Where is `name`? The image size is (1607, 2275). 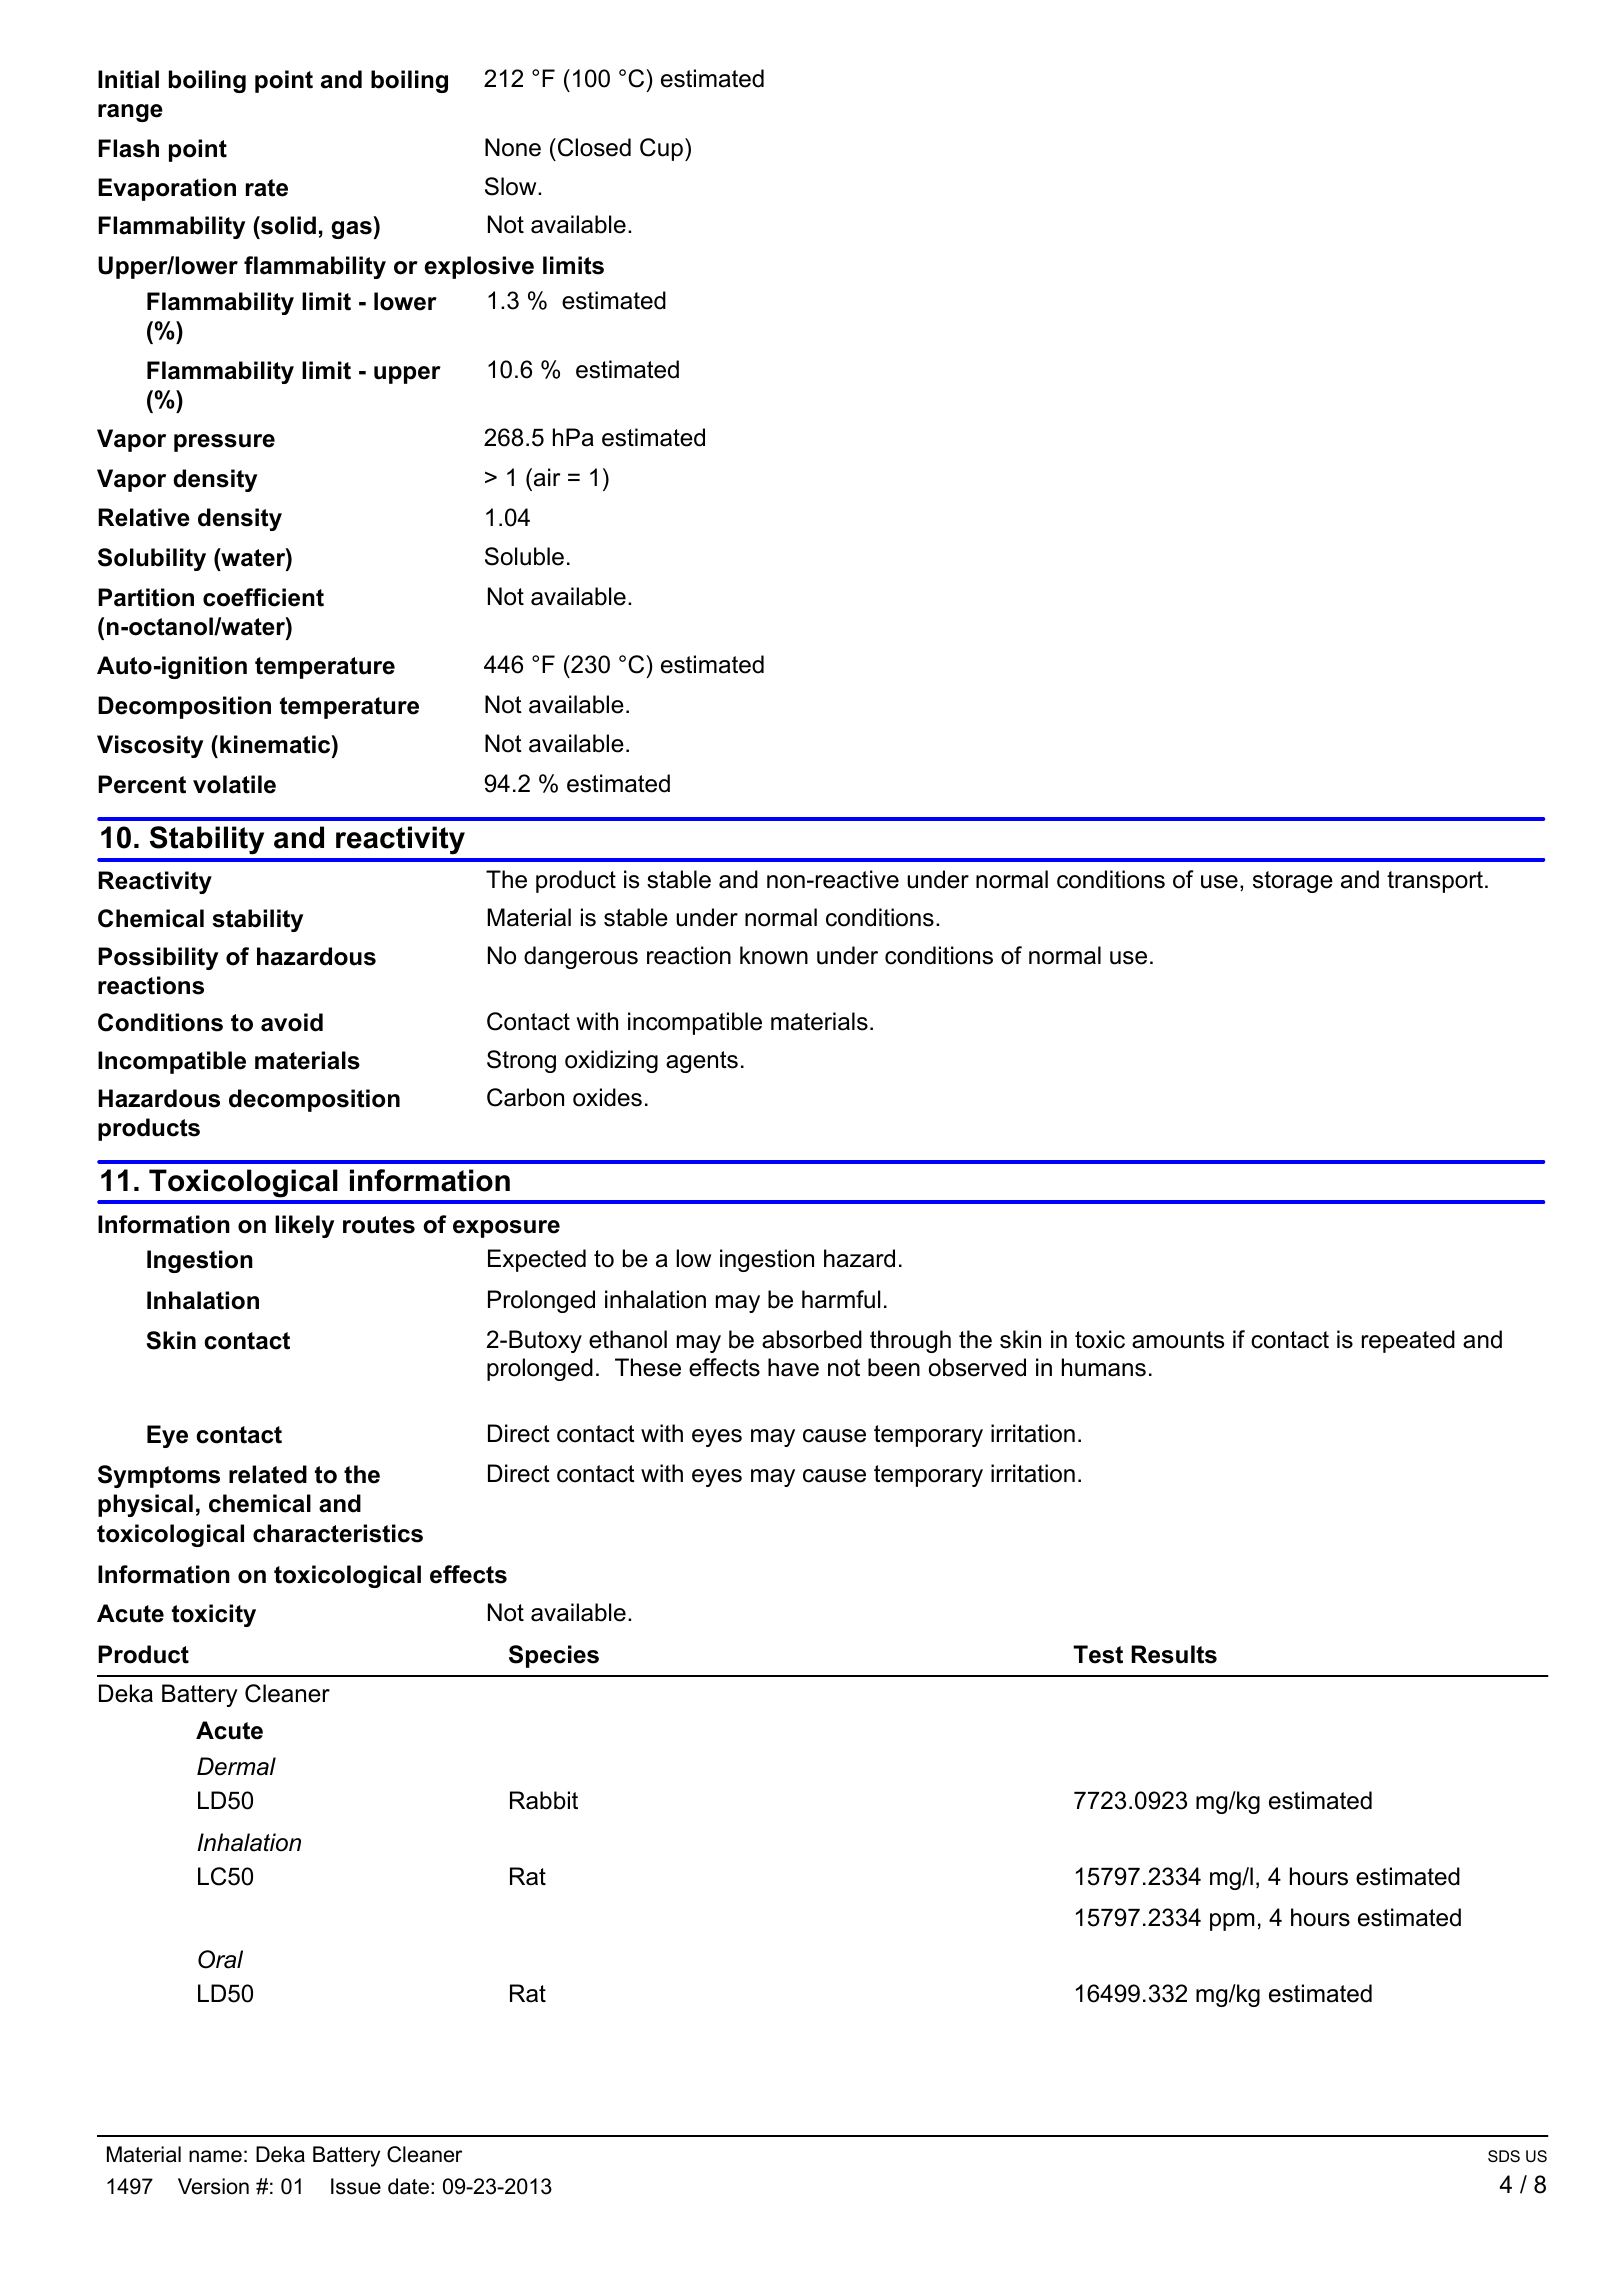
name is located at coordinates (215, 2156).
